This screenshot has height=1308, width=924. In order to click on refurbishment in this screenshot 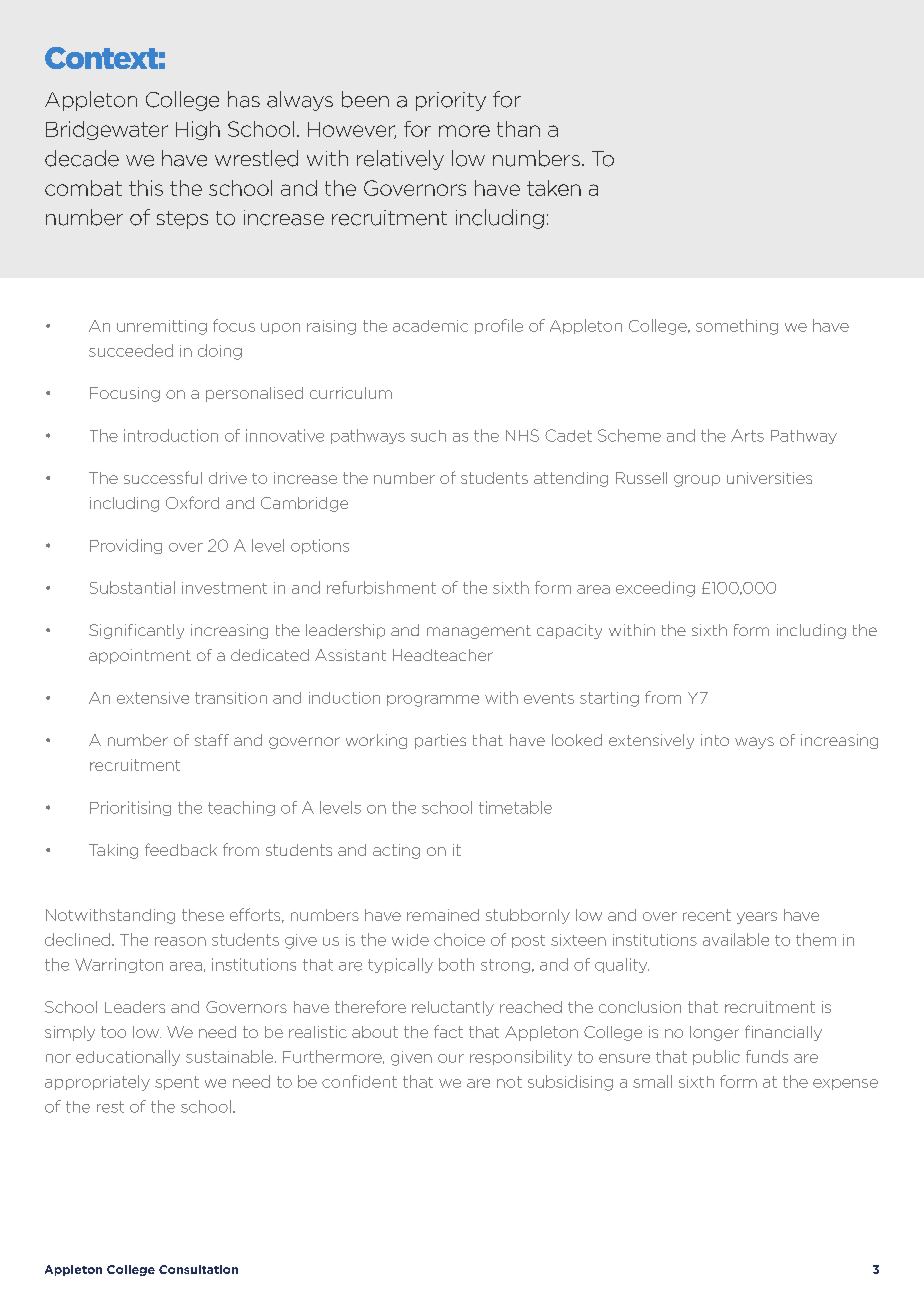, I will do `click(381, 587)`.
